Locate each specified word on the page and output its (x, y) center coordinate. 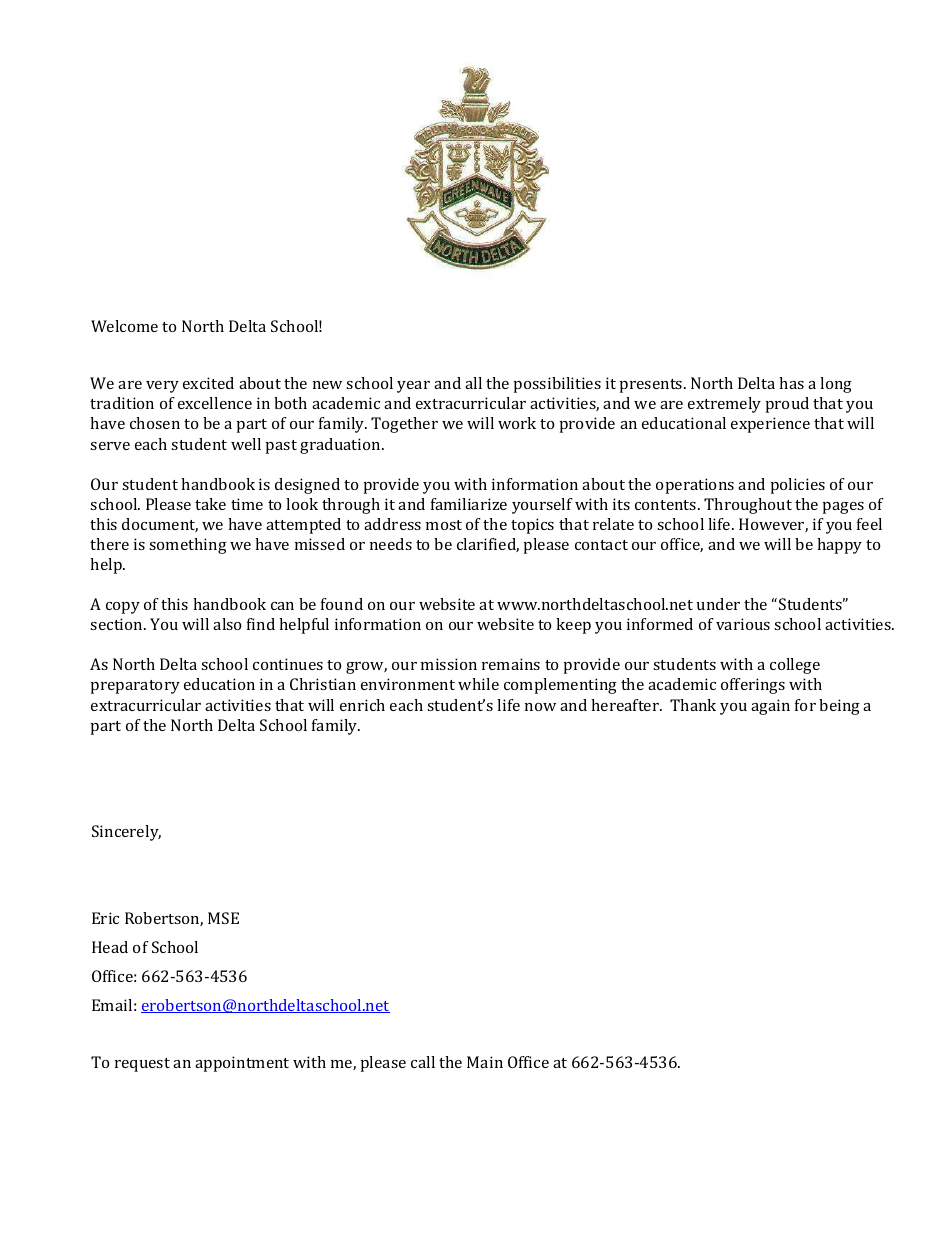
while (478, 684)
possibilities (557, 385)
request (142, 1065)
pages (843, 508)
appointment (242, 1064)
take (210, 504)
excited (208, 383)
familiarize (469, 504)
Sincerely (126, 833)
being (839, 707)
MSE (223, 918)
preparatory (135, 687)
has (791, 383)
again (770, 707)
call (423, 1062)
